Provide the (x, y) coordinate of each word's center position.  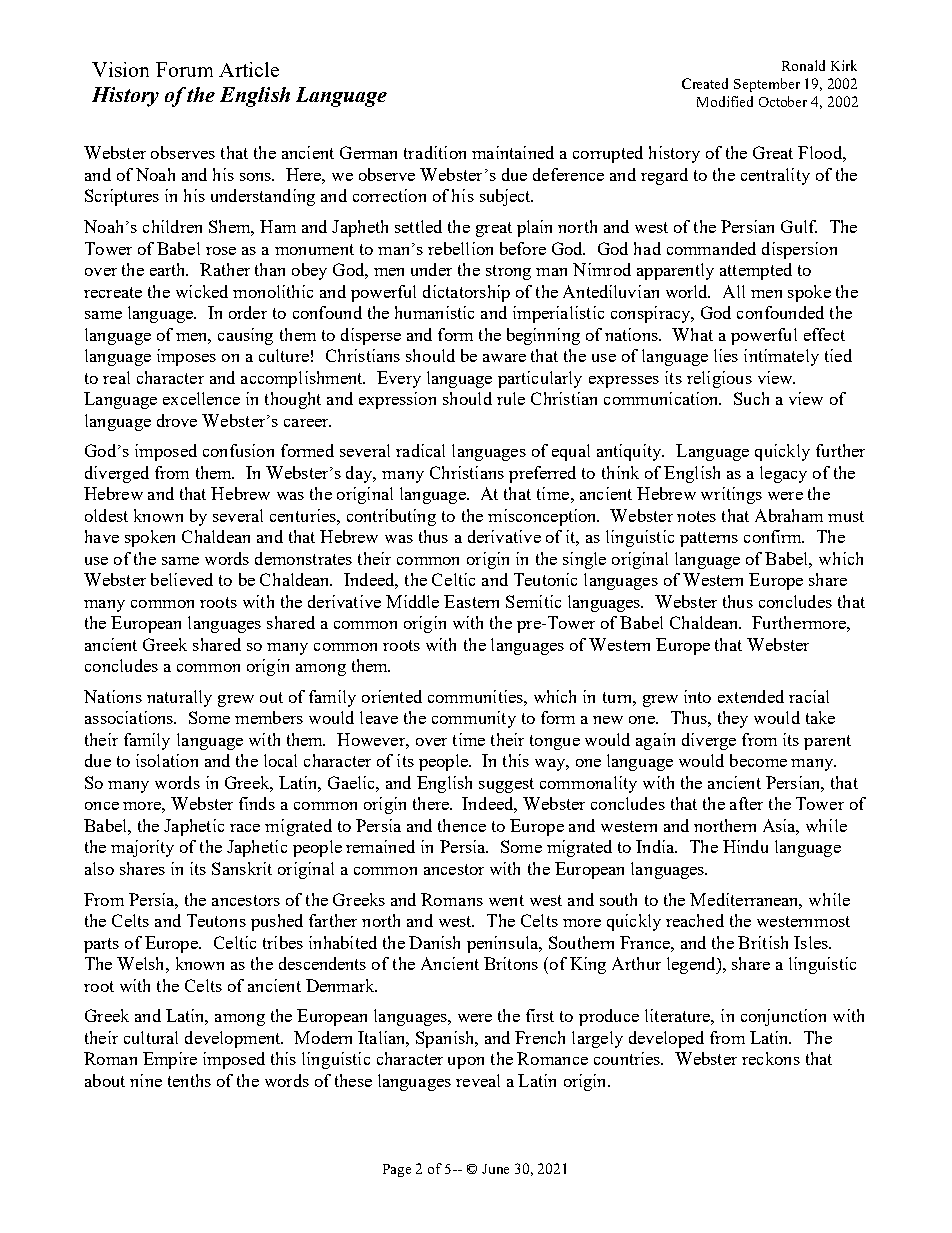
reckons (771, 1058)
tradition (435, 152)
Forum (184, 69)
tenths (189, 1080)
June (495, 1169)
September (767, 85)
